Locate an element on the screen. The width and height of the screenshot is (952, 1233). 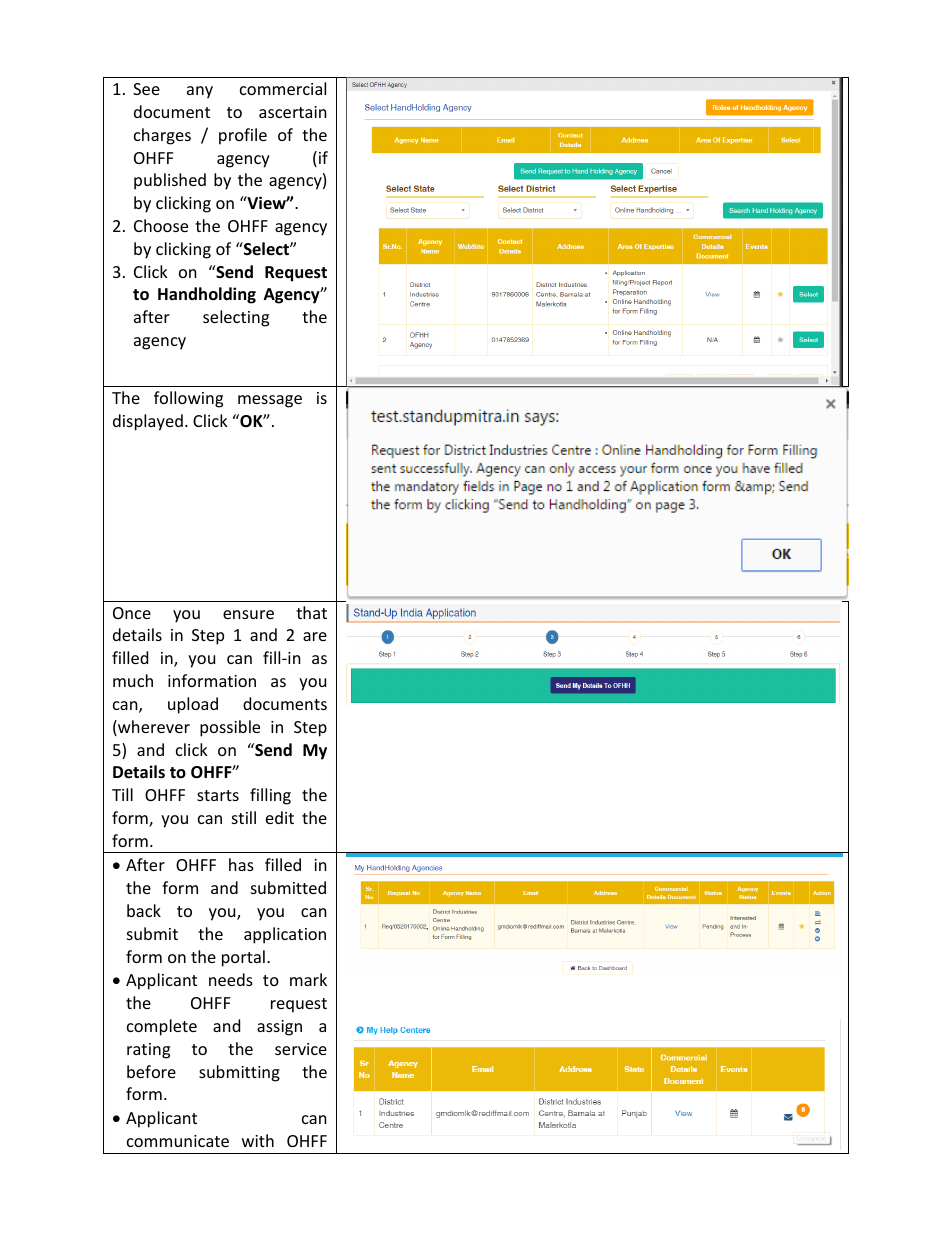
has is located at coordinates (241, 864).
